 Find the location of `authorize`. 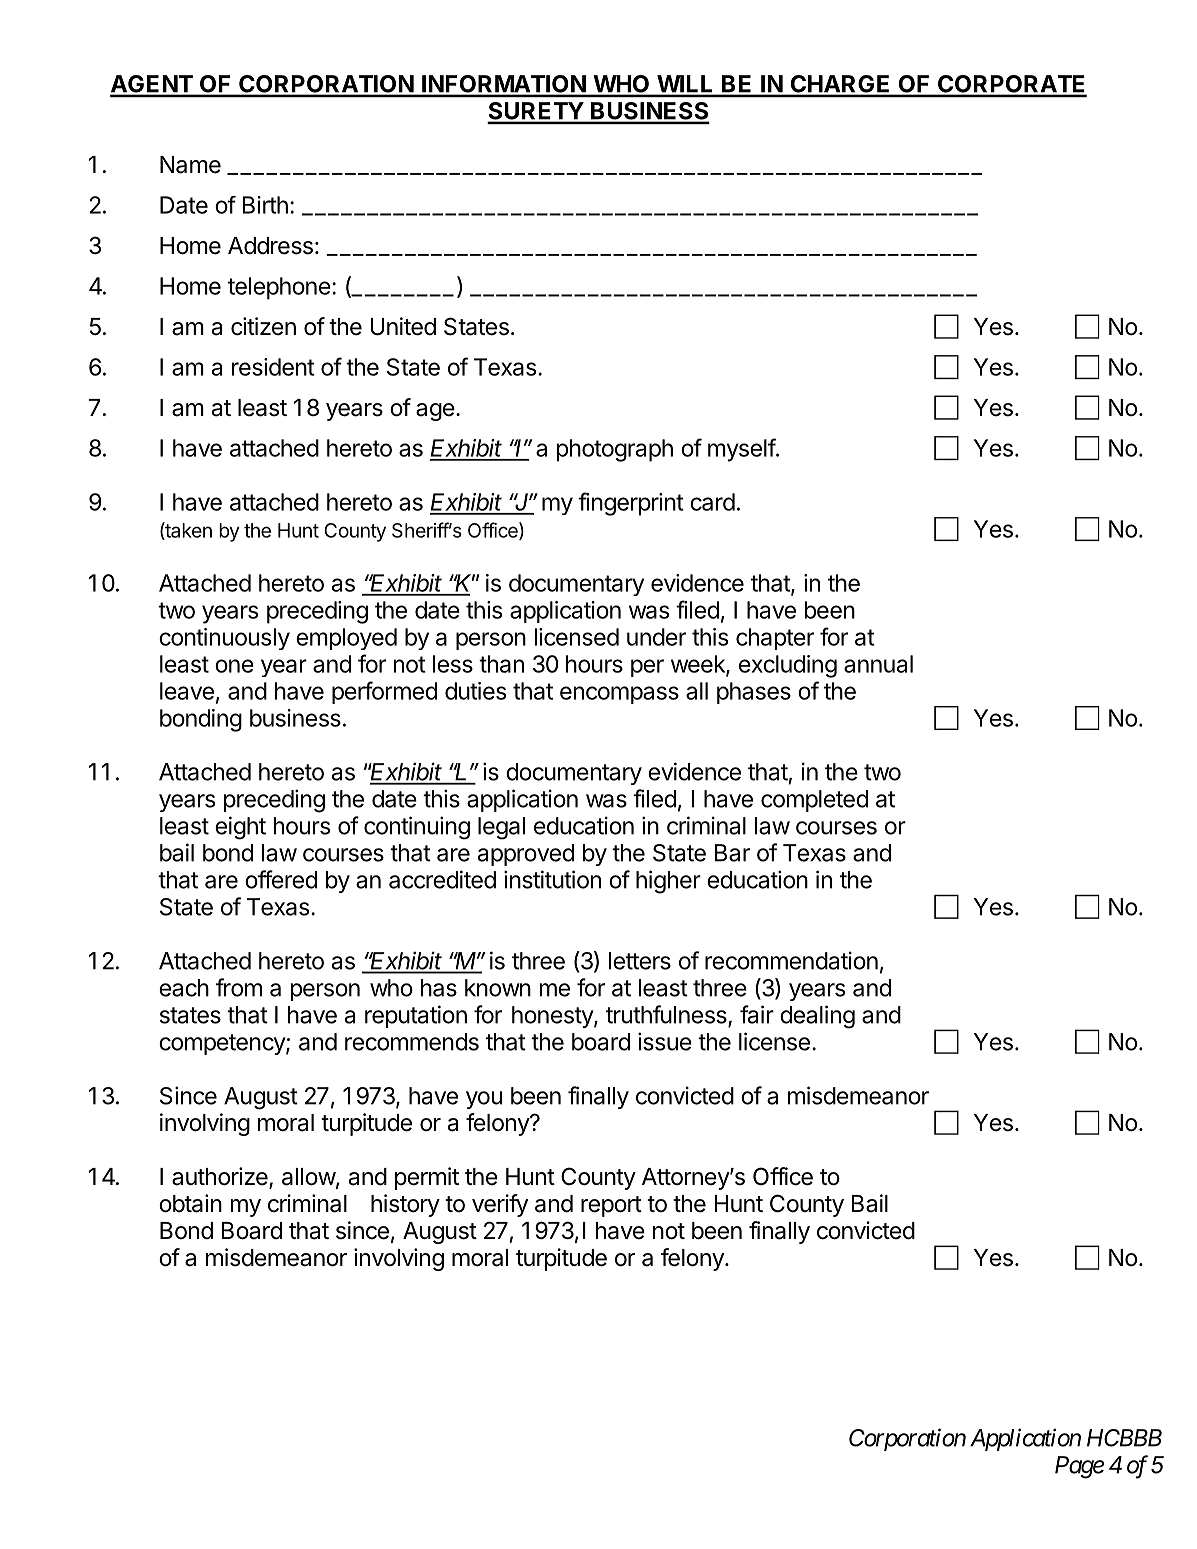

authorize is located at coordinates (221, 1177).
